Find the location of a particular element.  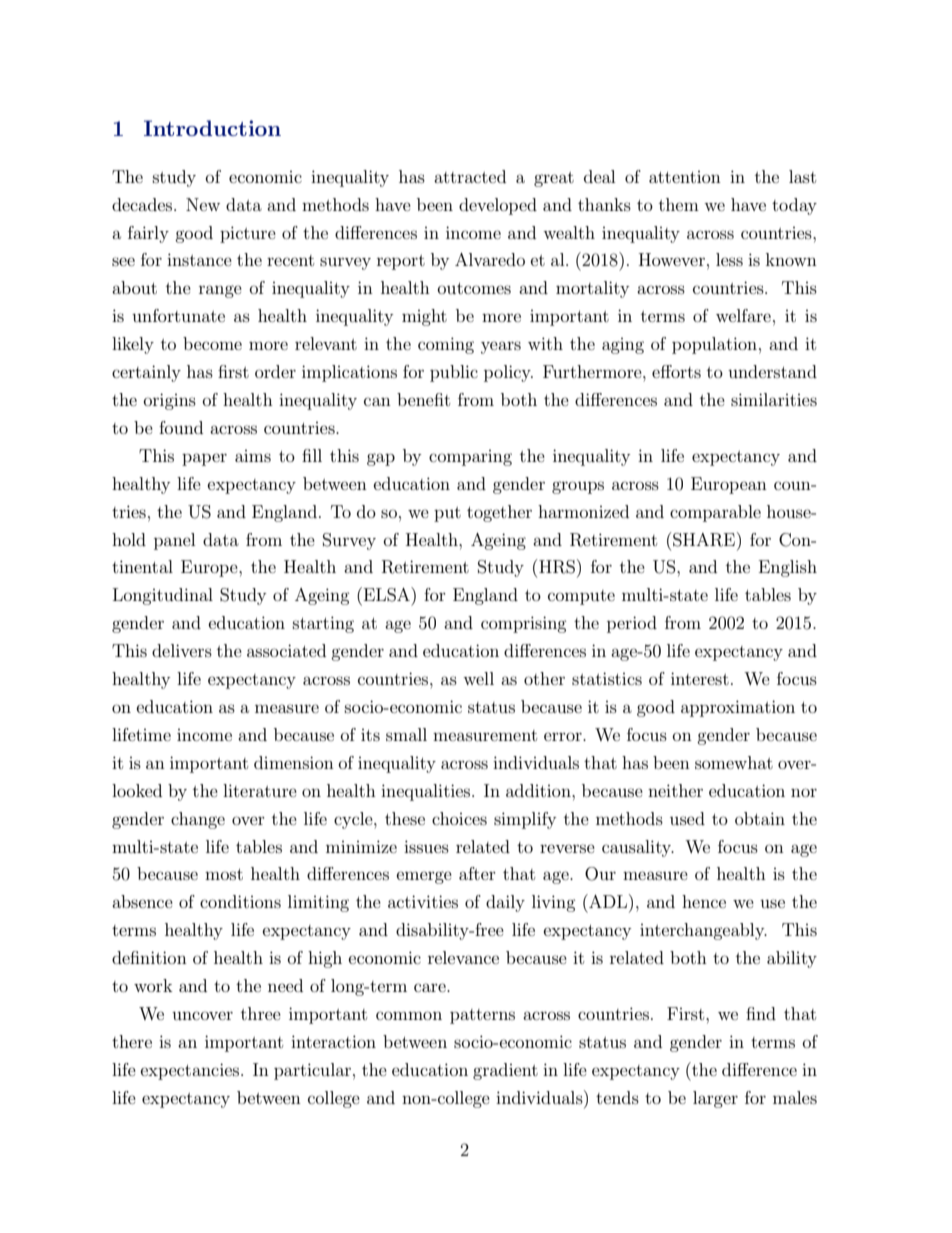

Introduction is located at coordinates (212, 128).
